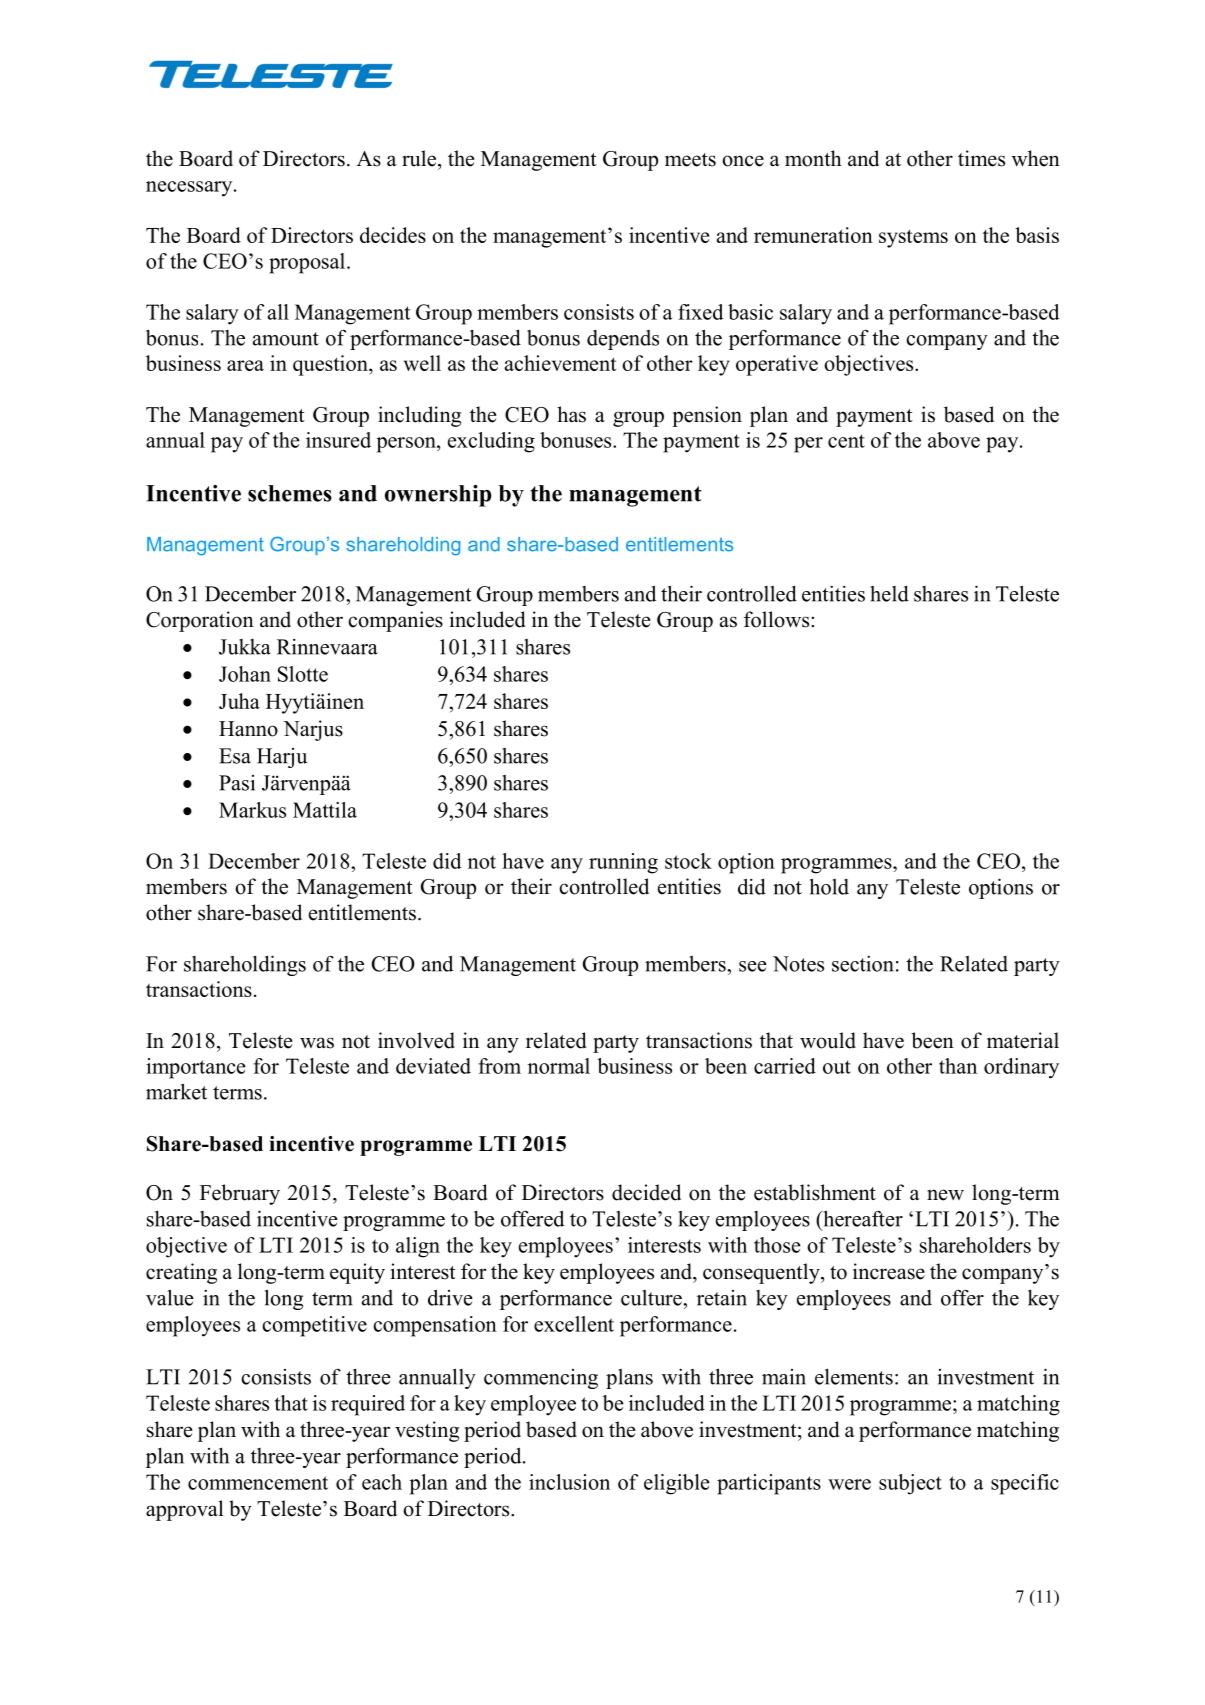  What do you see at coordinates (190, 189) in the screenshot?
I see `necessary` at bounding box center [190, 189].
